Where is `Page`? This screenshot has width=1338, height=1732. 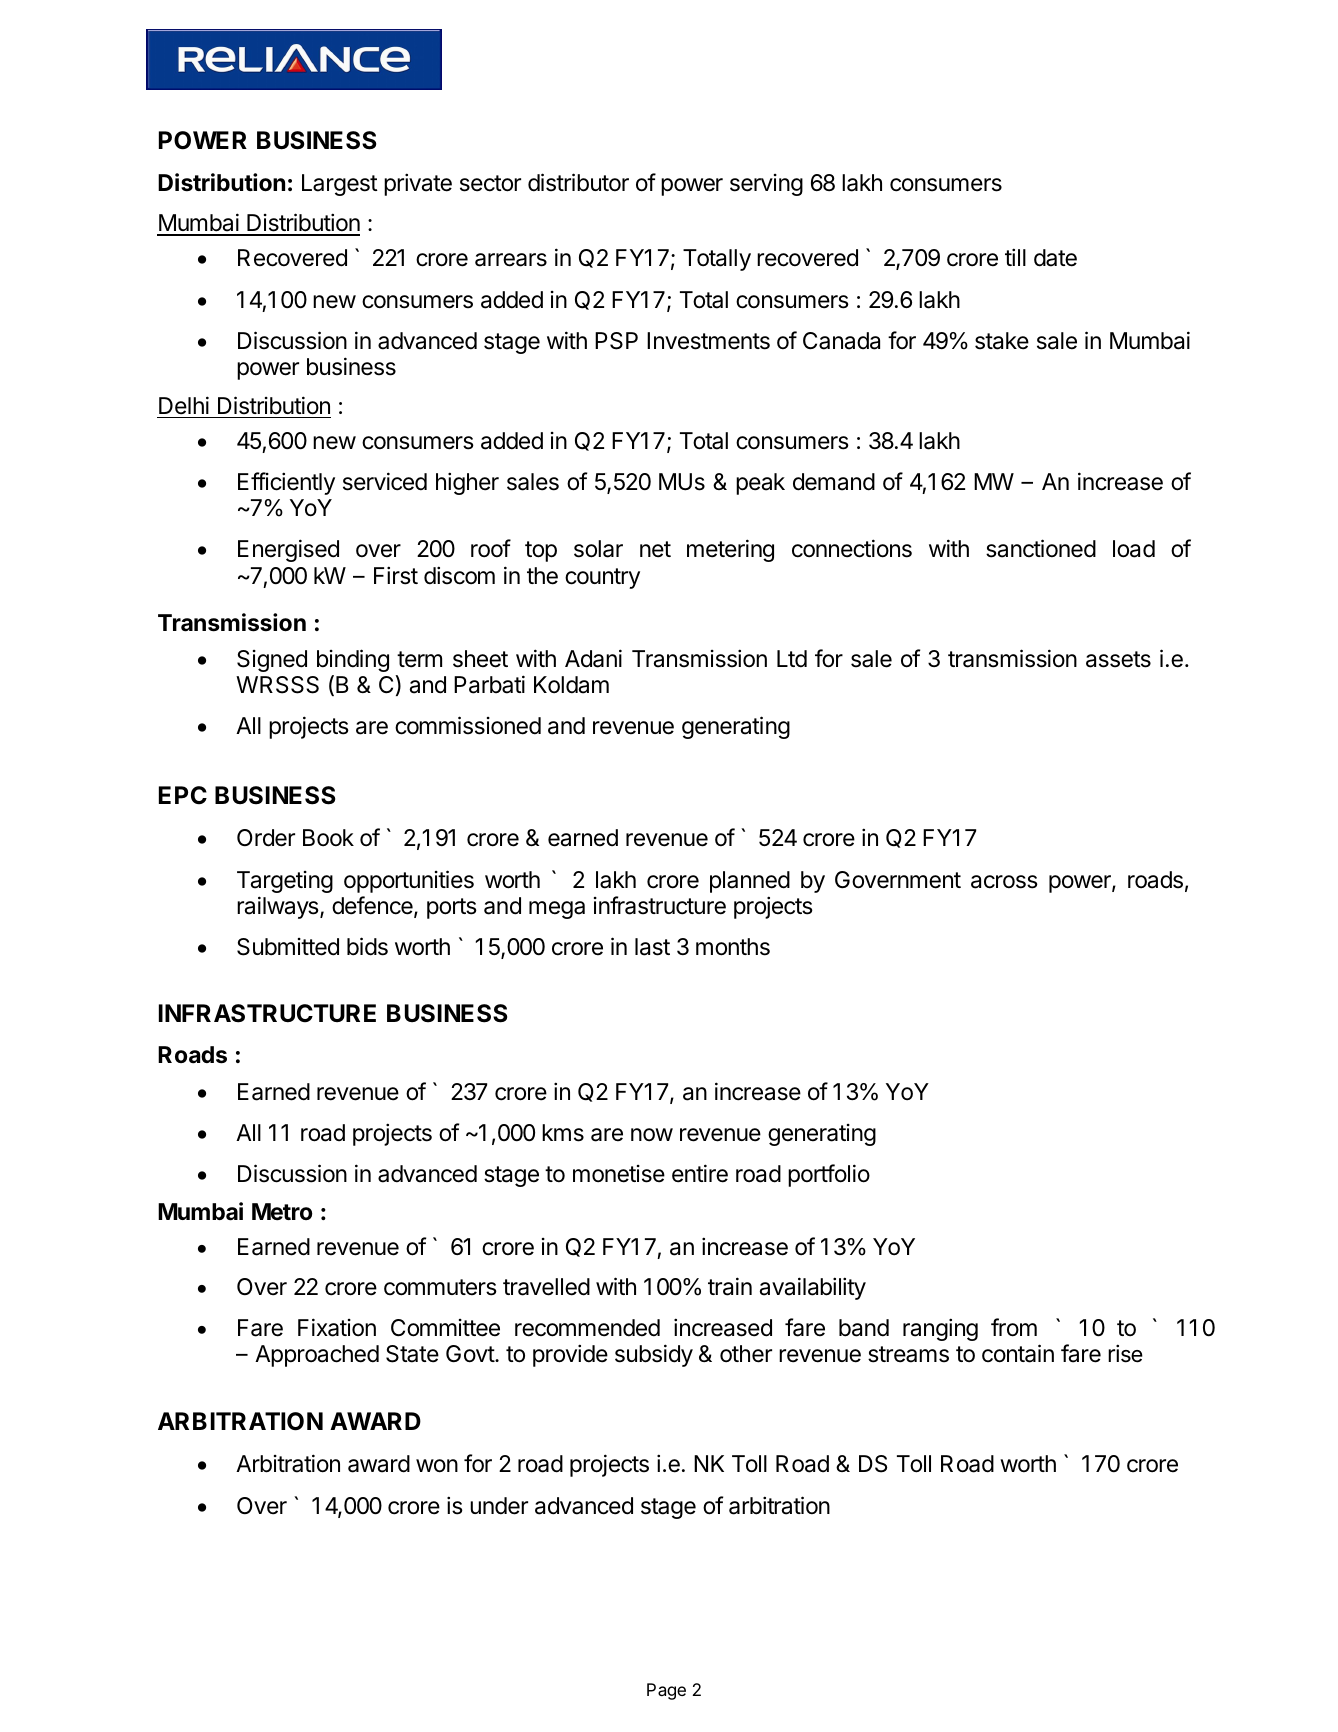
Page is located at coordinates (666, 1691).
